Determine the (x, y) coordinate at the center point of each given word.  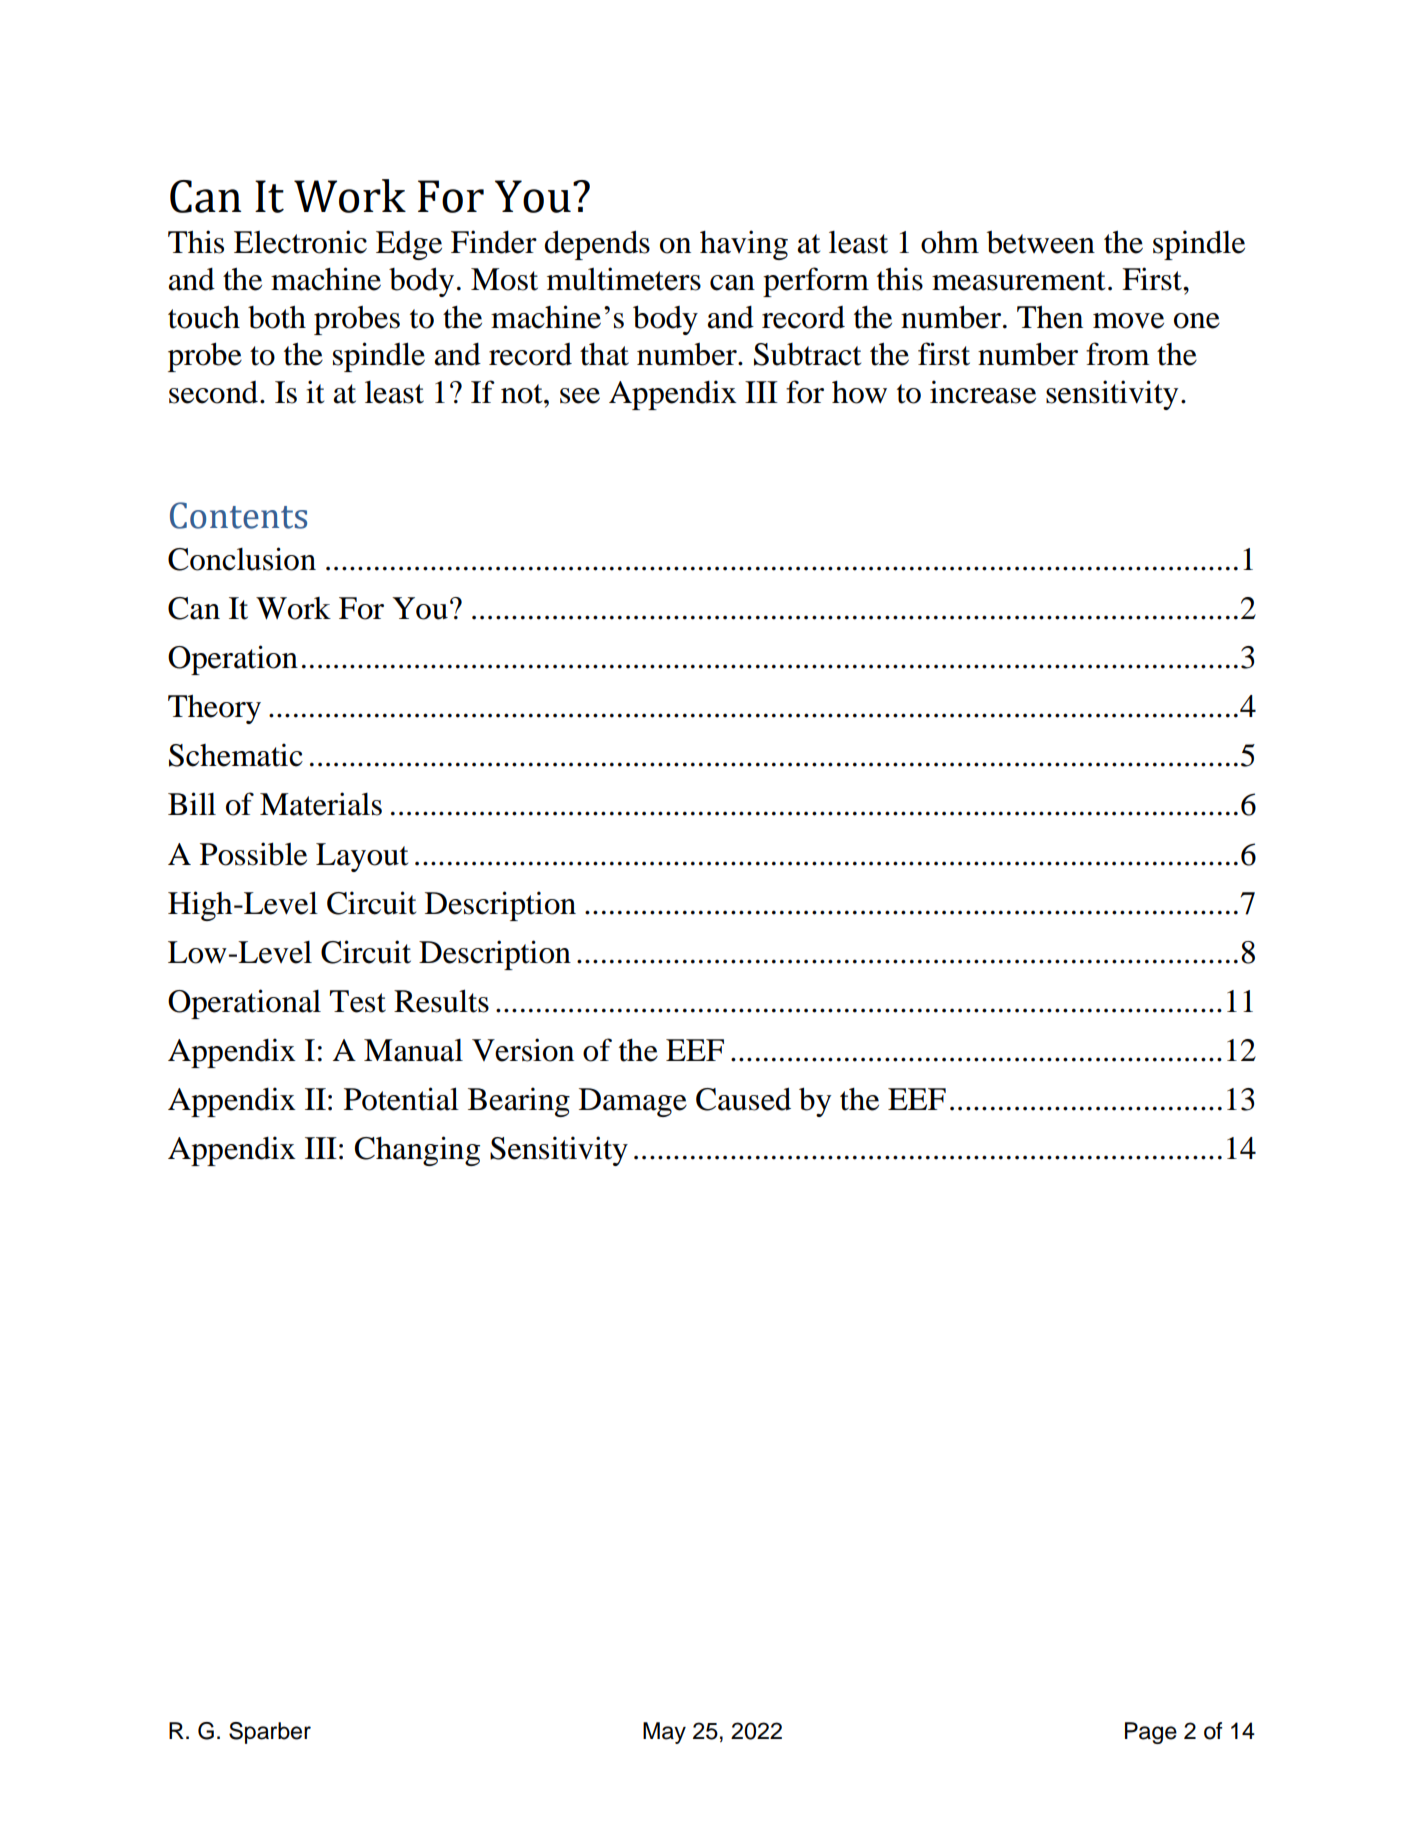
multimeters (624, 279)
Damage (633, 1102)
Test (358, 1001)
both (277, 317)
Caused (743, 1099)
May (664, 1733)
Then (1050, 317)
